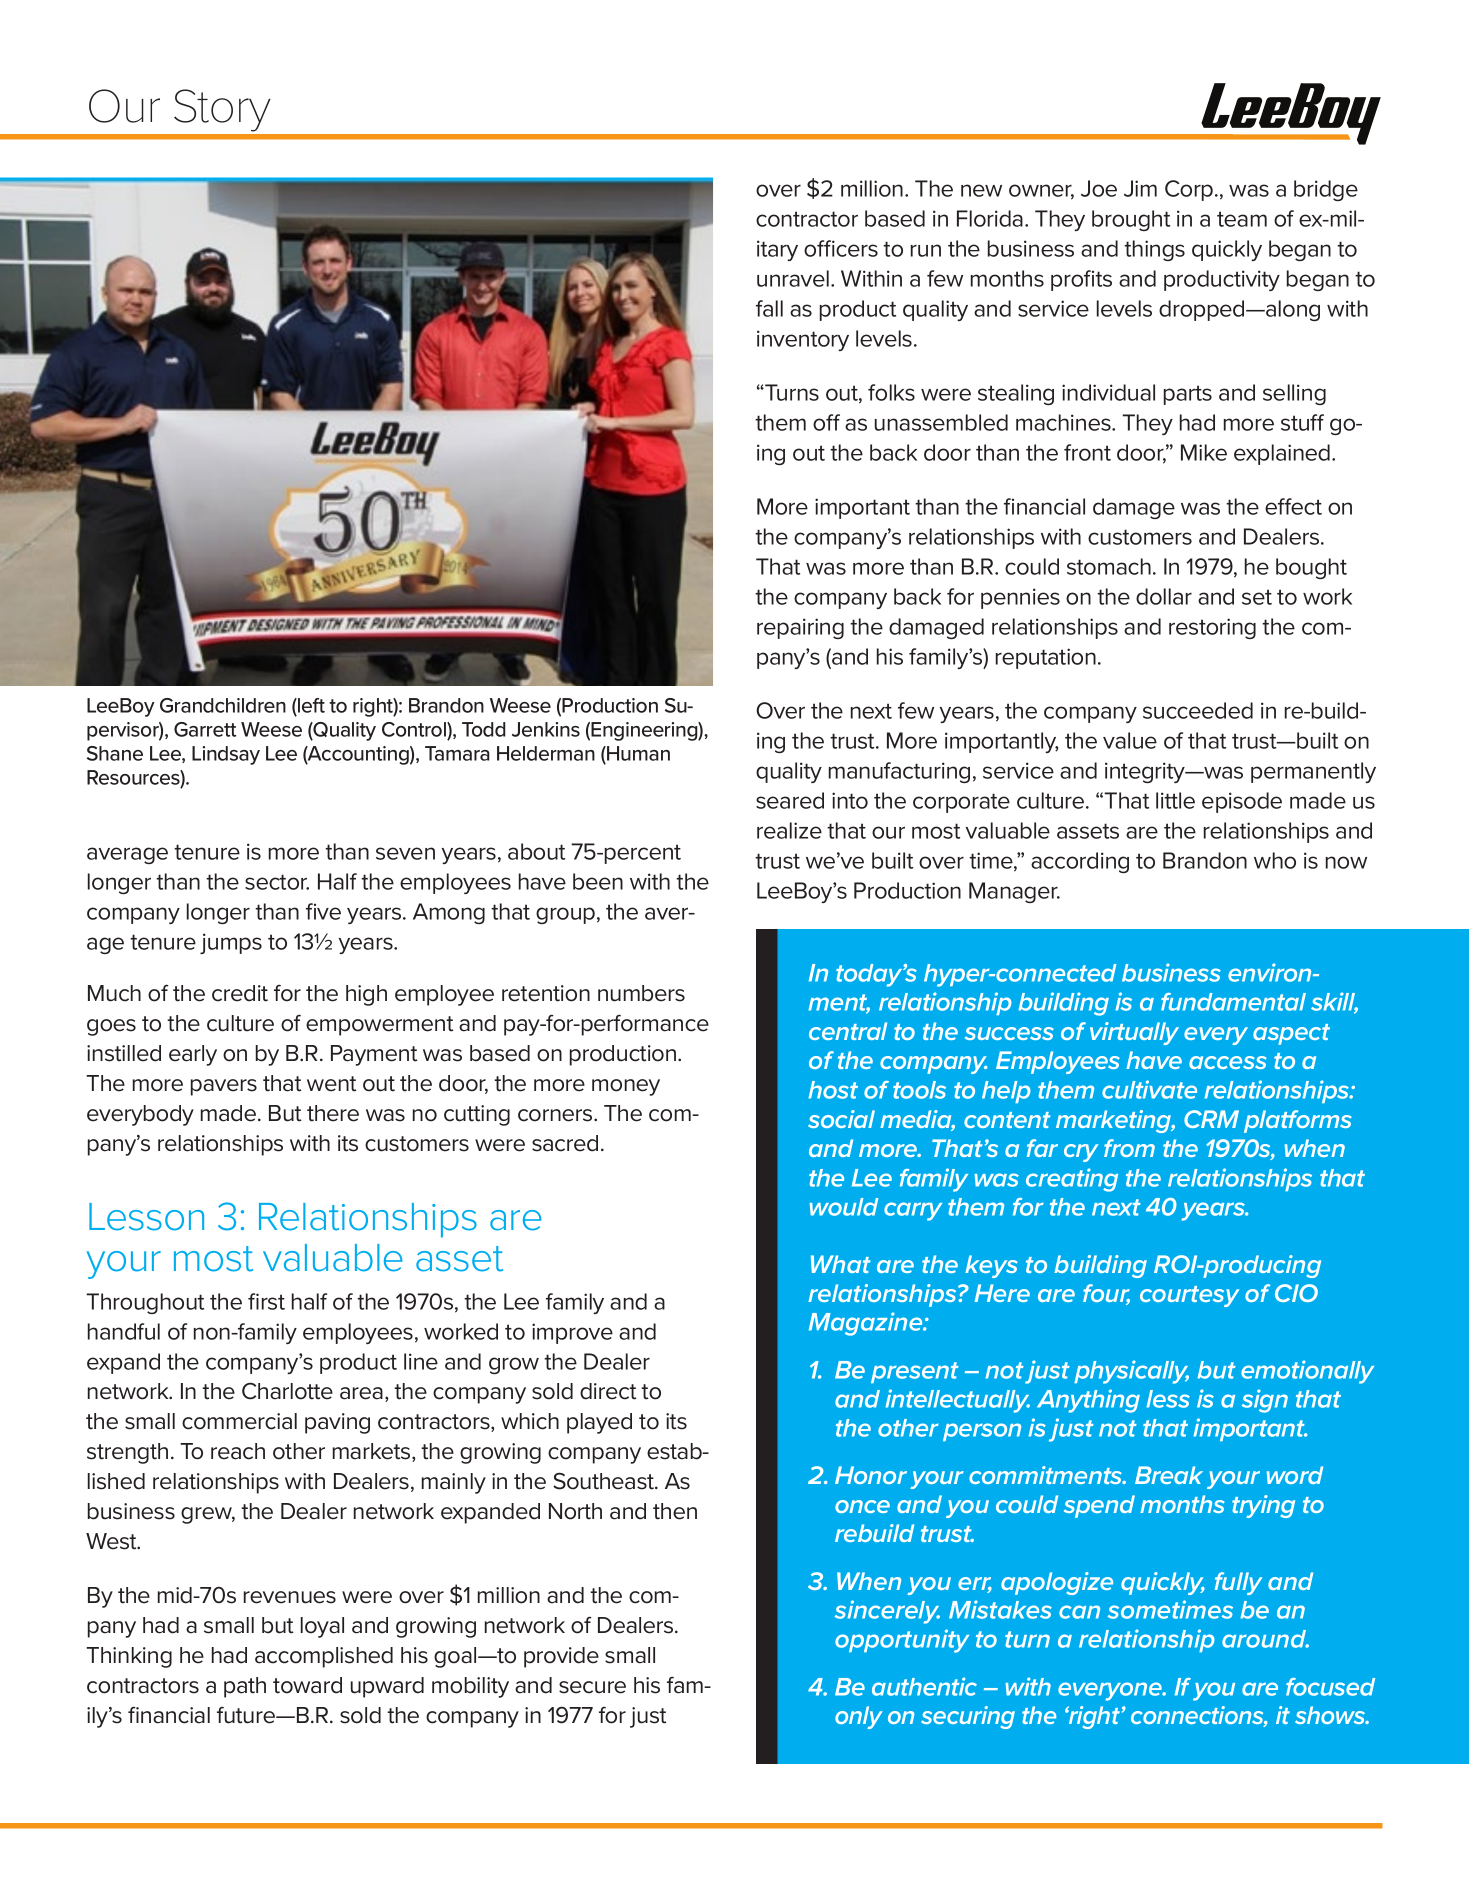  Describe the element at coordinates (1242, 219) in the screenshot. I see `team` at that location.
